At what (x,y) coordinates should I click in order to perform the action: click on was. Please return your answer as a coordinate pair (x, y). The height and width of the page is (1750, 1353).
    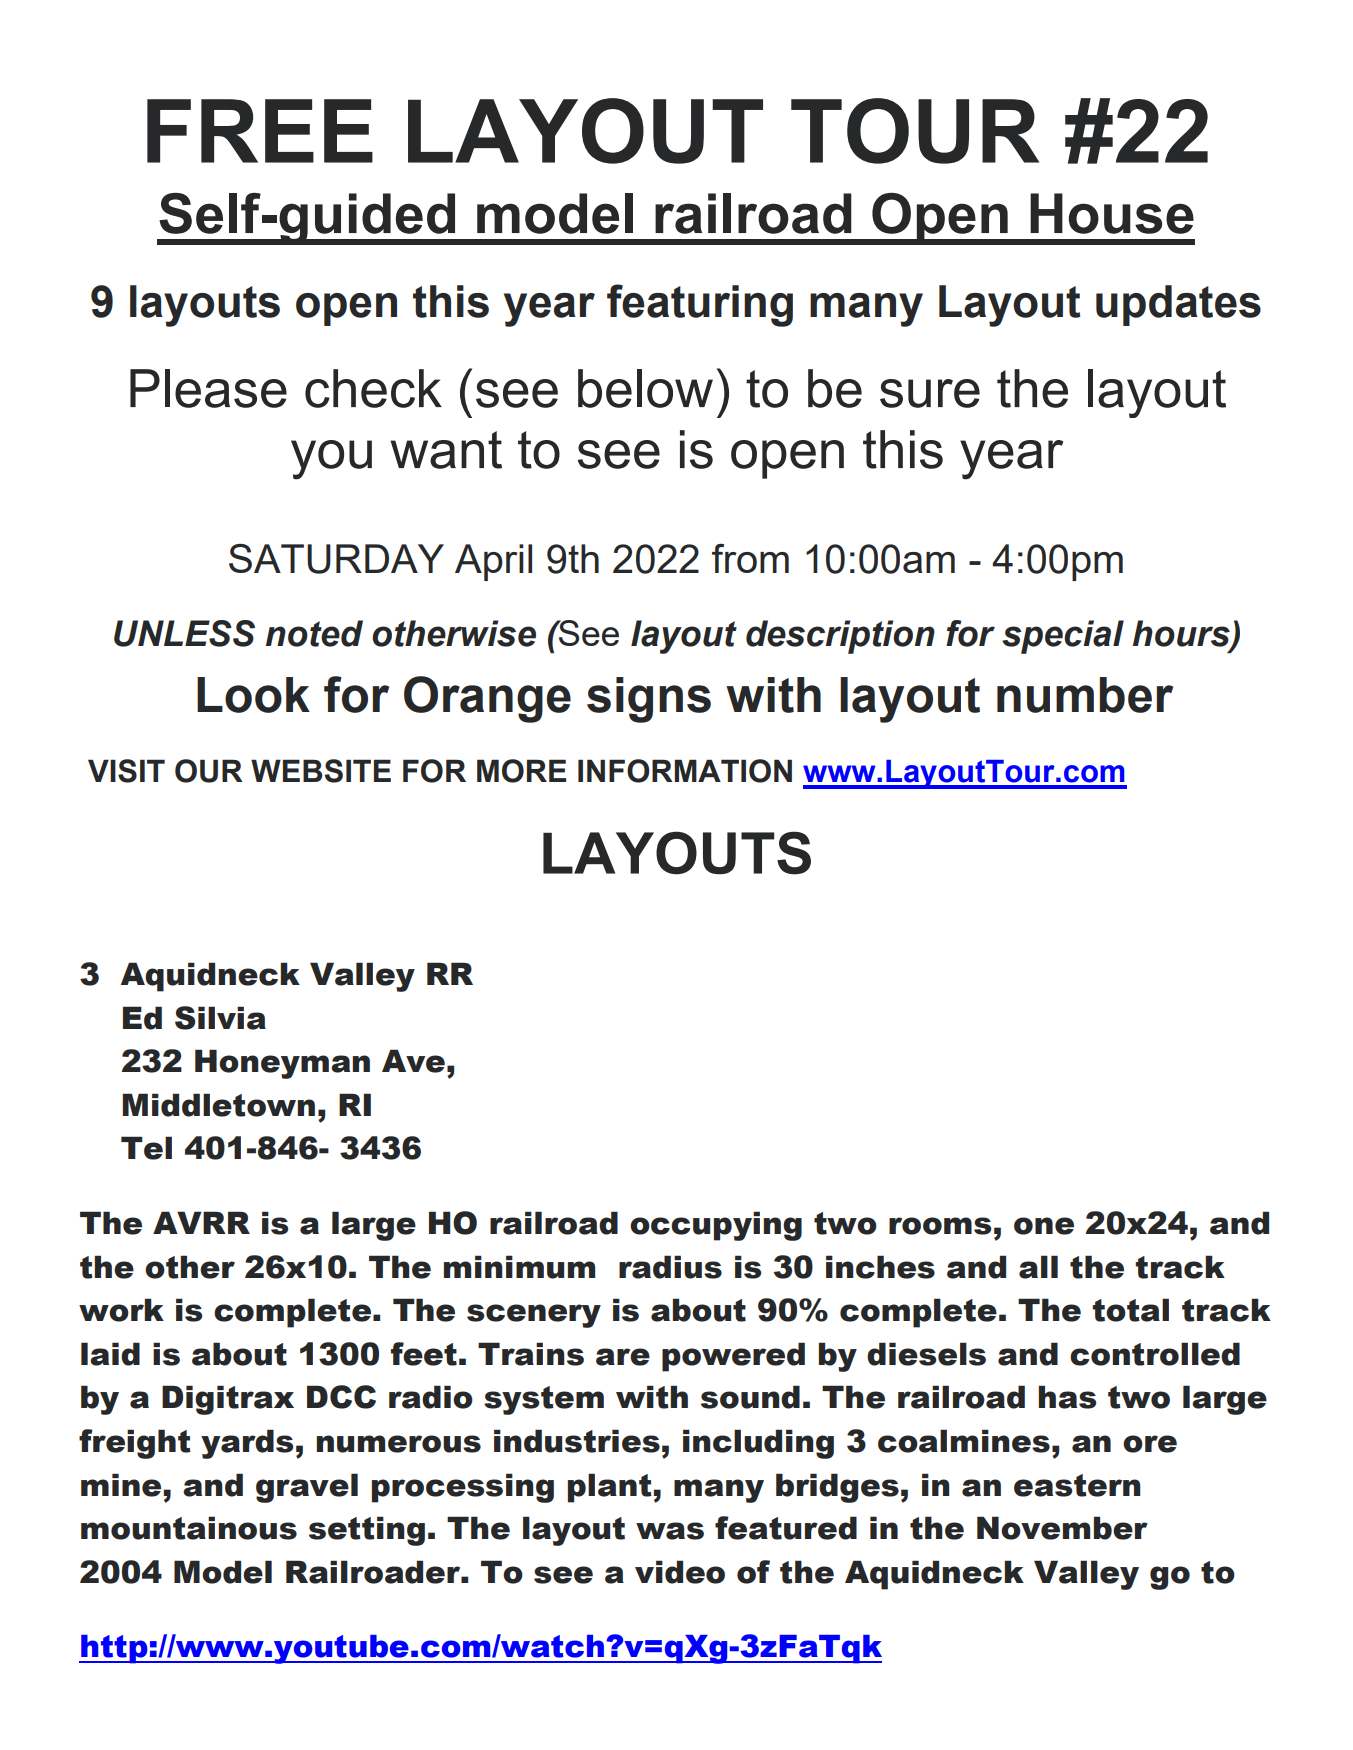
    Looking at the image, I should click on (670, 1531).
